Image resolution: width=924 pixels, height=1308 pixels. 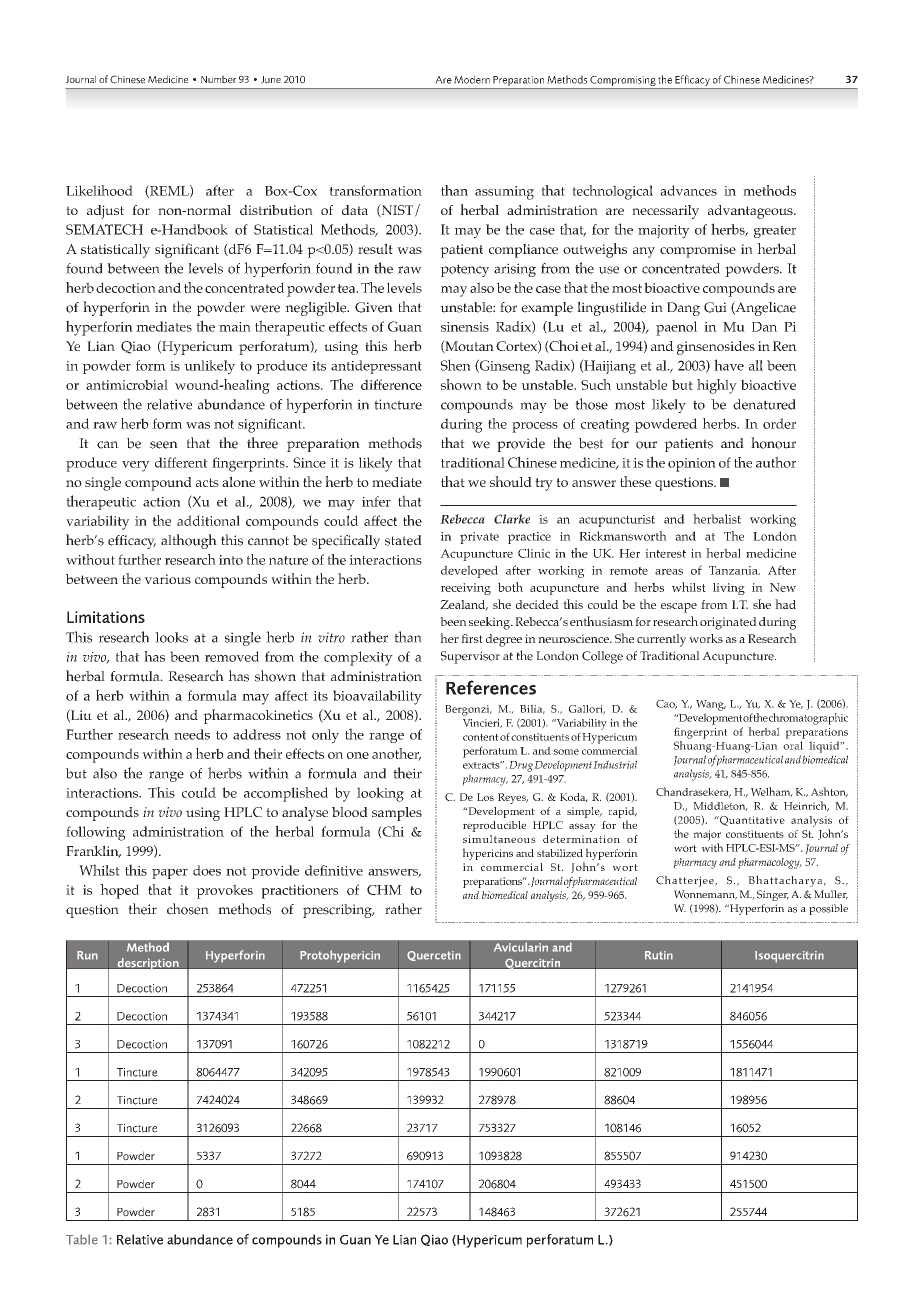 What do you see at coordinates (665, 553) in the screenshot?
I see `interest` at bounding box center [665, 553].
